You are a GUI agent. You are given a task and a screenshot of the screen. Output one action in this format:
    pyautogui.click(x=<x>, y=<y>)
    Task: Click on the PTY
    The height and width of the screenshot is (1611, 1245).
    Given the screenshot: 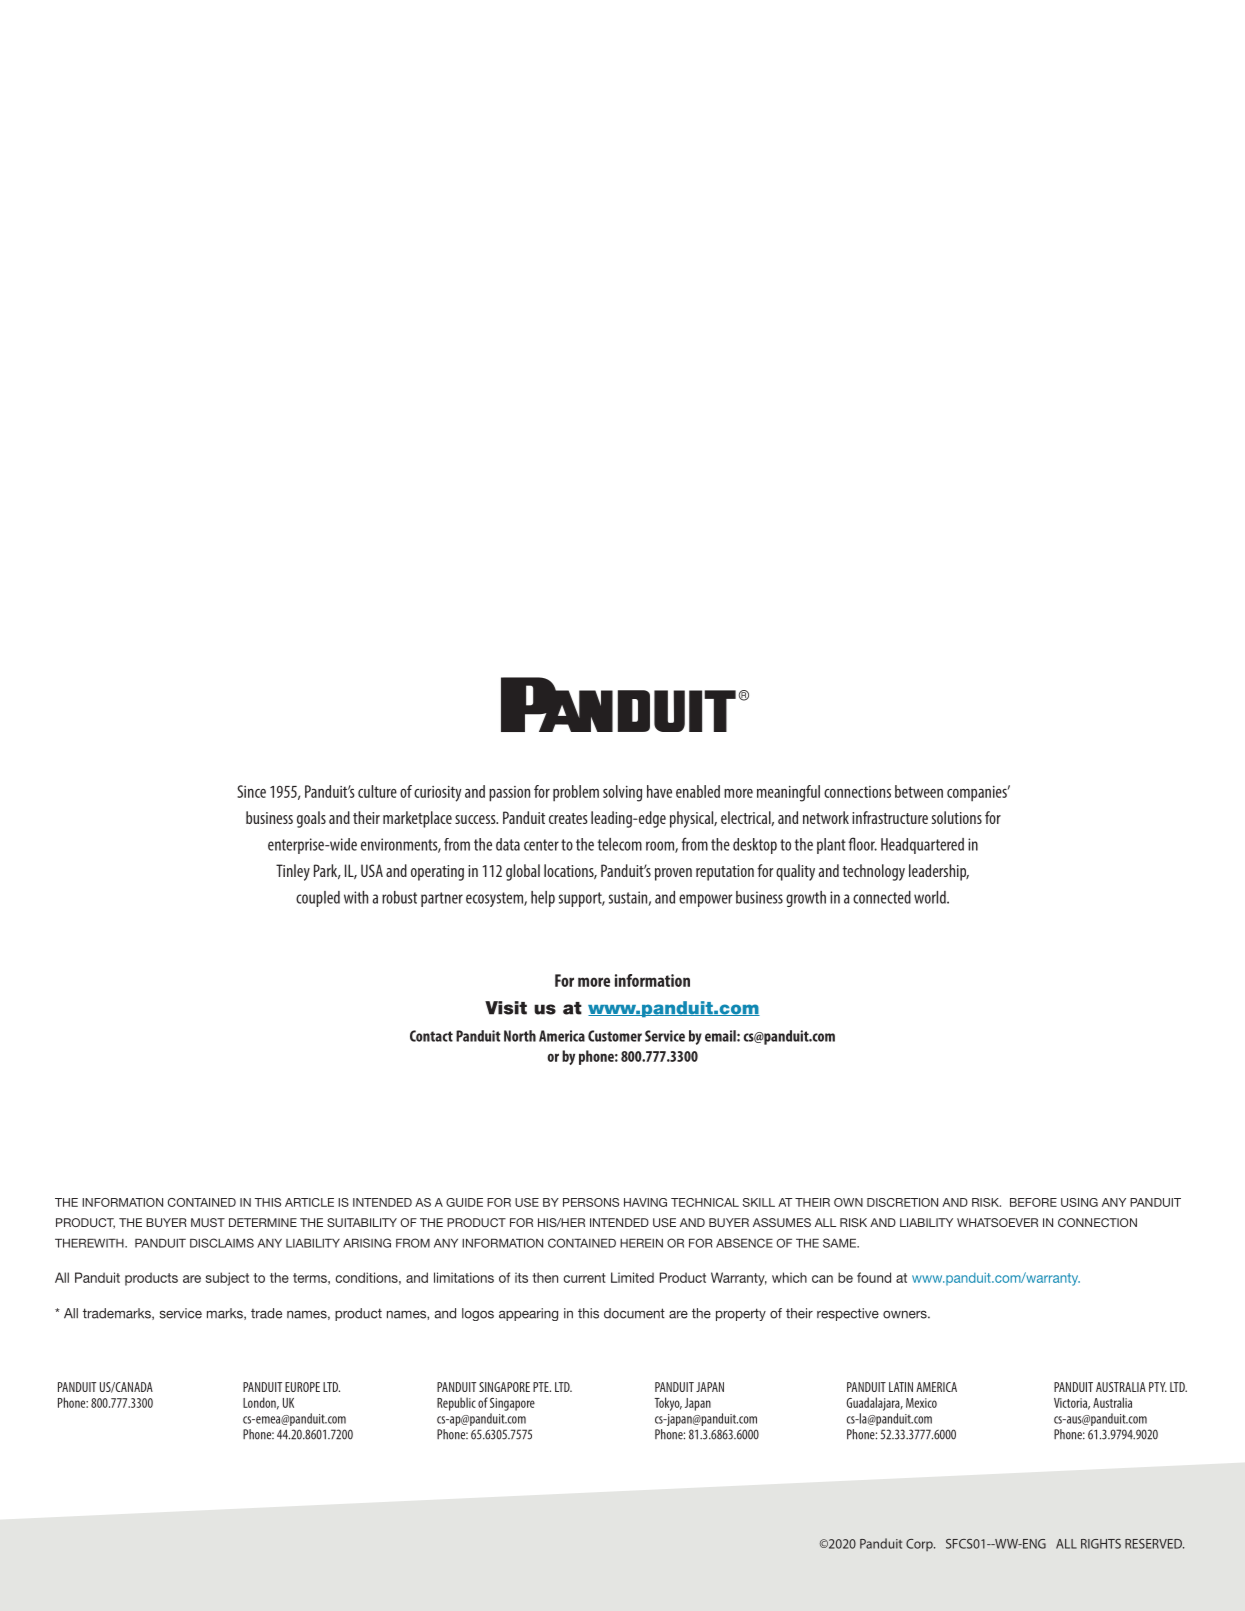 What is the action you would take?
    pyautogui.click(x=1158, y=1387)
